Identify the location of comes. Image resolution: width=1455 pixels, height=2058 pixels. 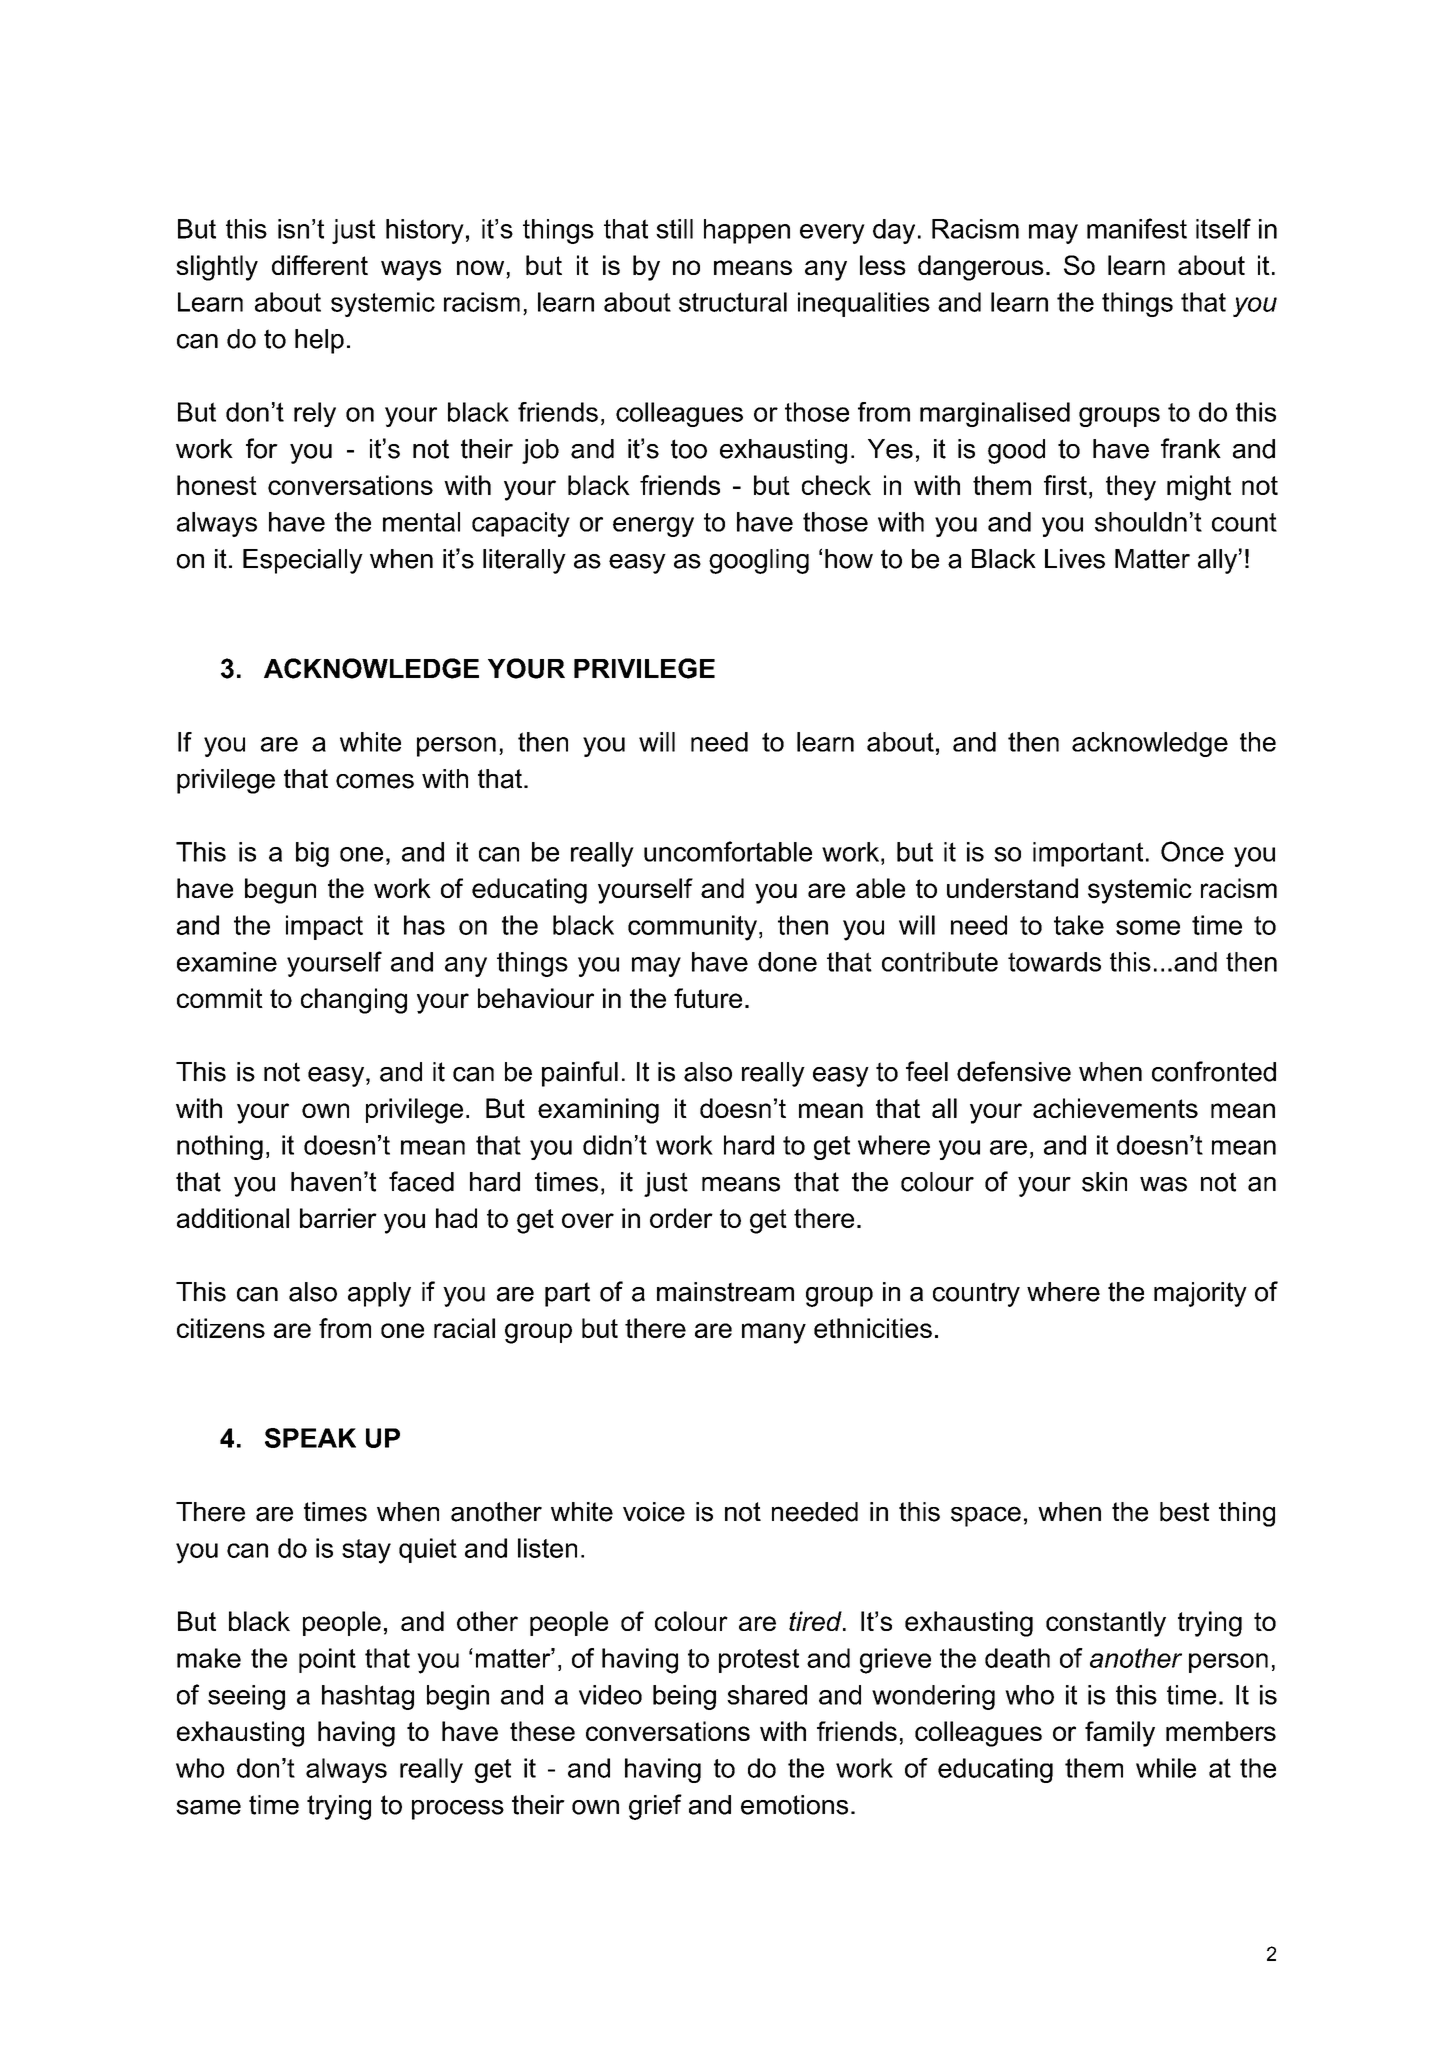
(375, 781).
